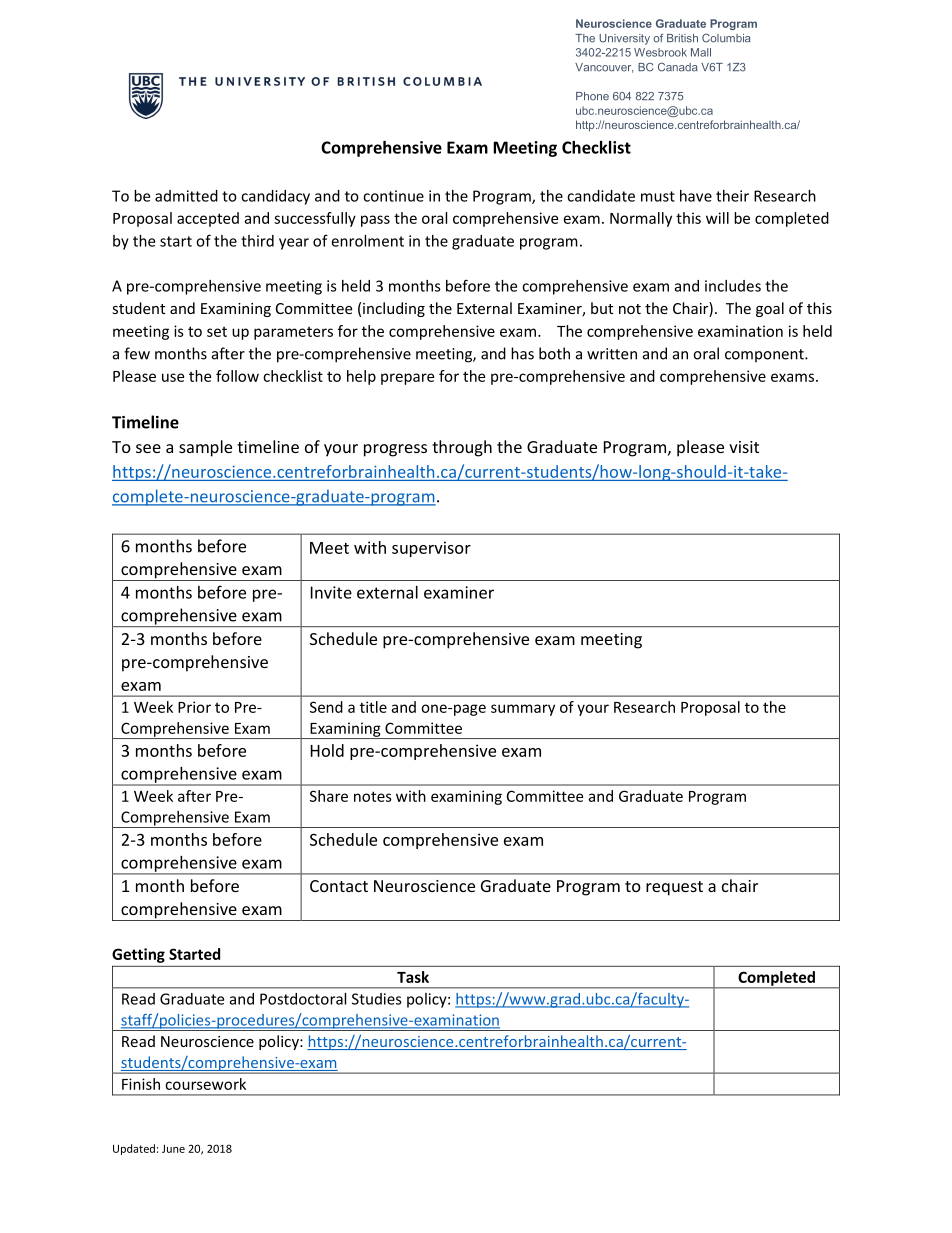 The image size is (952, 1233). I want to click on admitted, so click(186, 196).
